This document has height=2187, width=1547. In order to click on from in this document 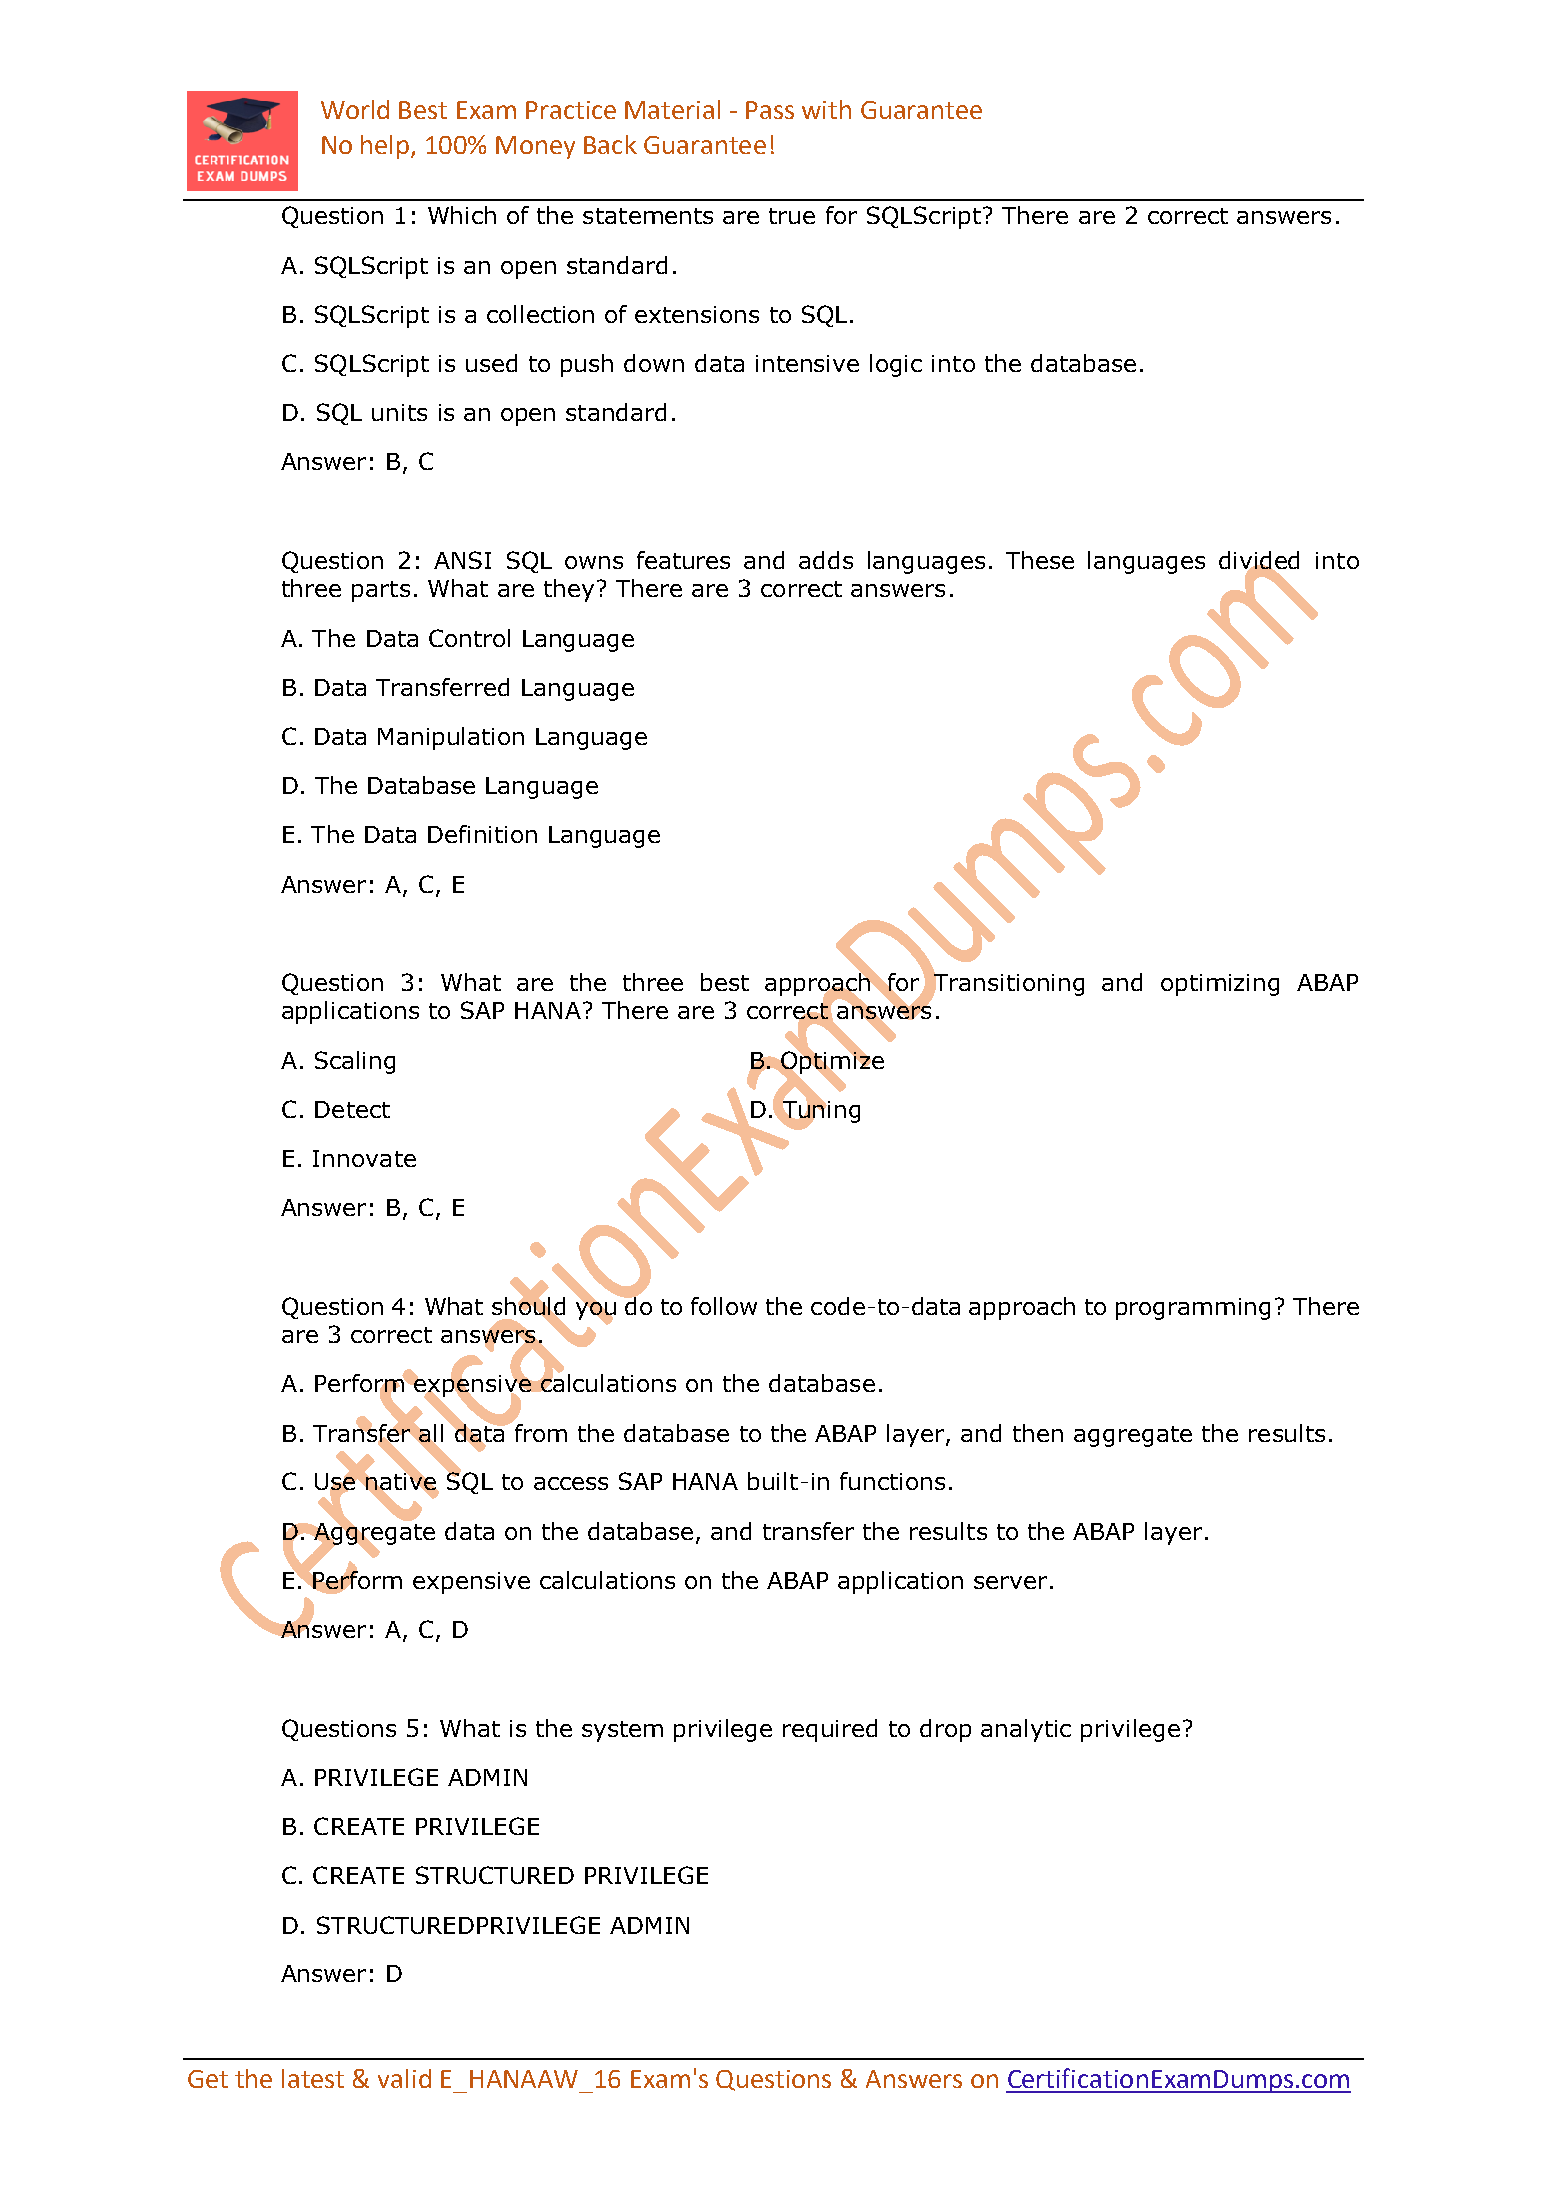, I will do `click(539, 1431)`.
